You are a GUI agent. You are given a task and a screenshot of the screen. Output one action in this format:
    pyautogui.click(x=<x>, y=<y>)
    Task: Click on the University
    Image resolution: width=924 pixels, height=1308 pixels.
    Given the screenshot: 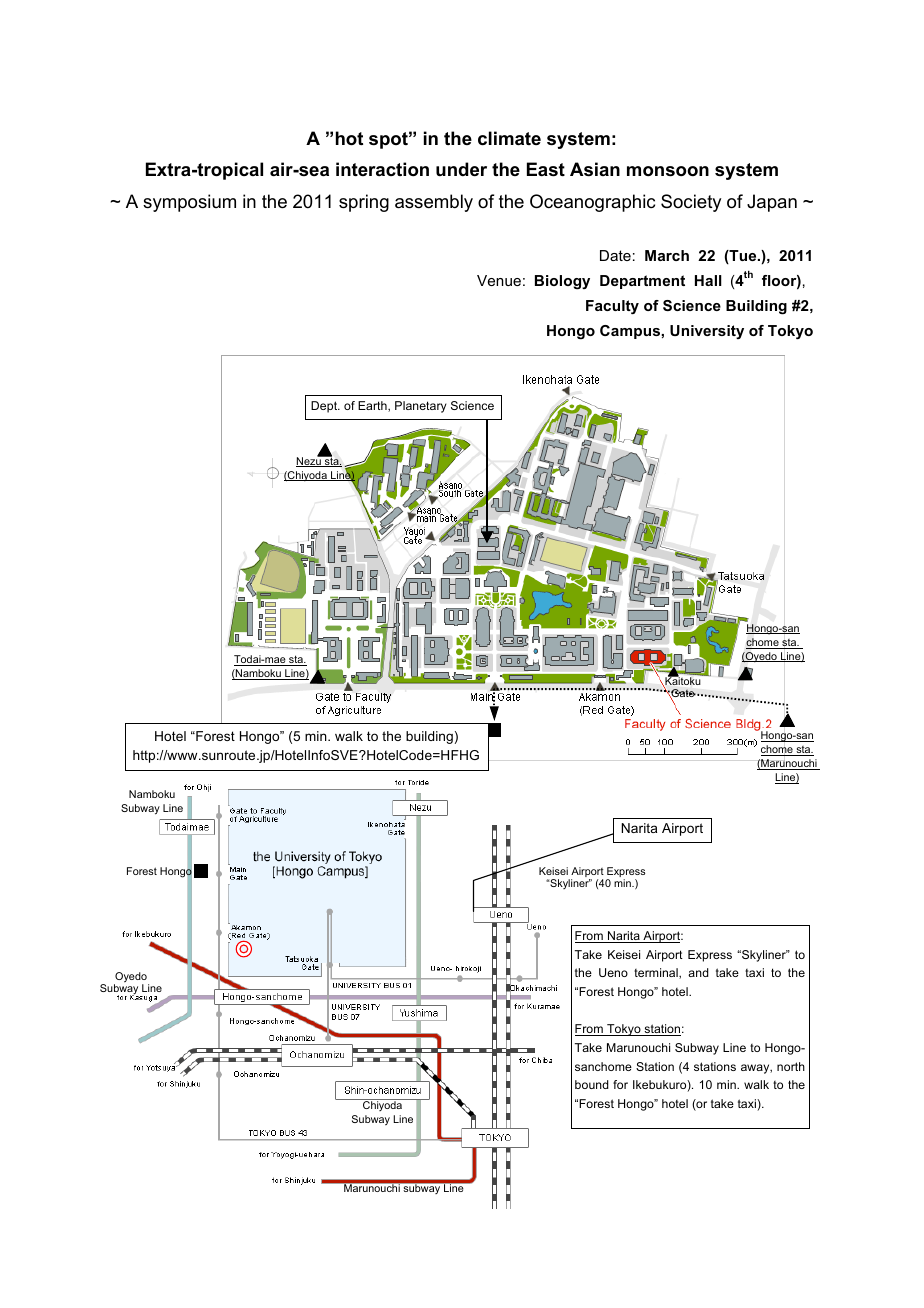 What is the action you would take?
    pyautogui.click(x=707, y=332)
